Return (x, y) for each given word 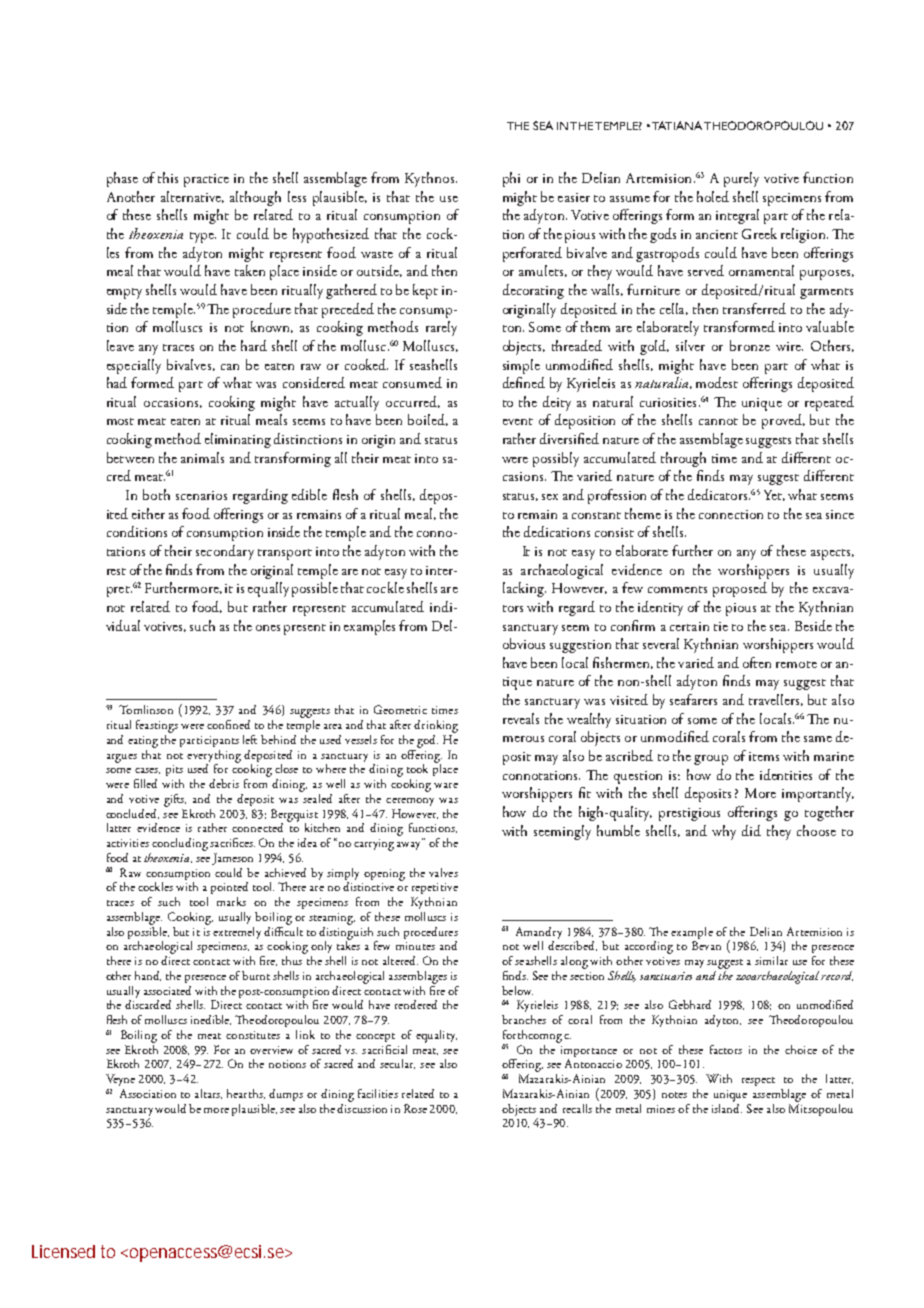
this (168, 177)
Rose (415, 1108)
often (757, 662)
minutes (415, 946)
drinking (436, 726)
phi (511, 179)
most (120, 421)
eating (143, 742)
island (727, 1107)
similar (771, 960)
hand (148, 976)
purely (741, 179)
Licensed (63, 1251)
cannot (718, 421)
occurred (413, 402)
